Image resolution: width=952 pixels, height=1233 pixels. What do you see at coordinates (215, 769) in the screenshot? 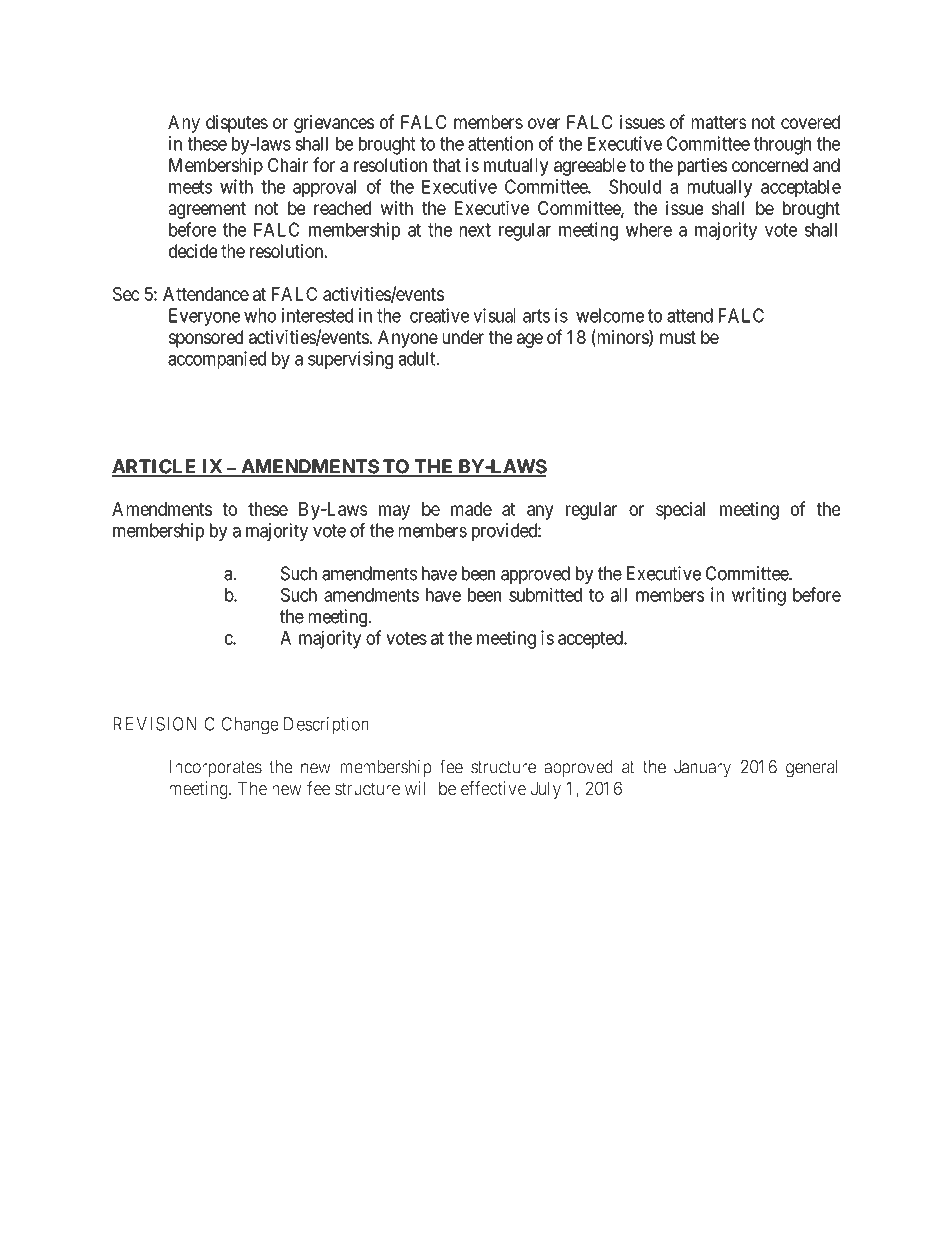
I see `Incorporates` at bounding box center [215, 769].
